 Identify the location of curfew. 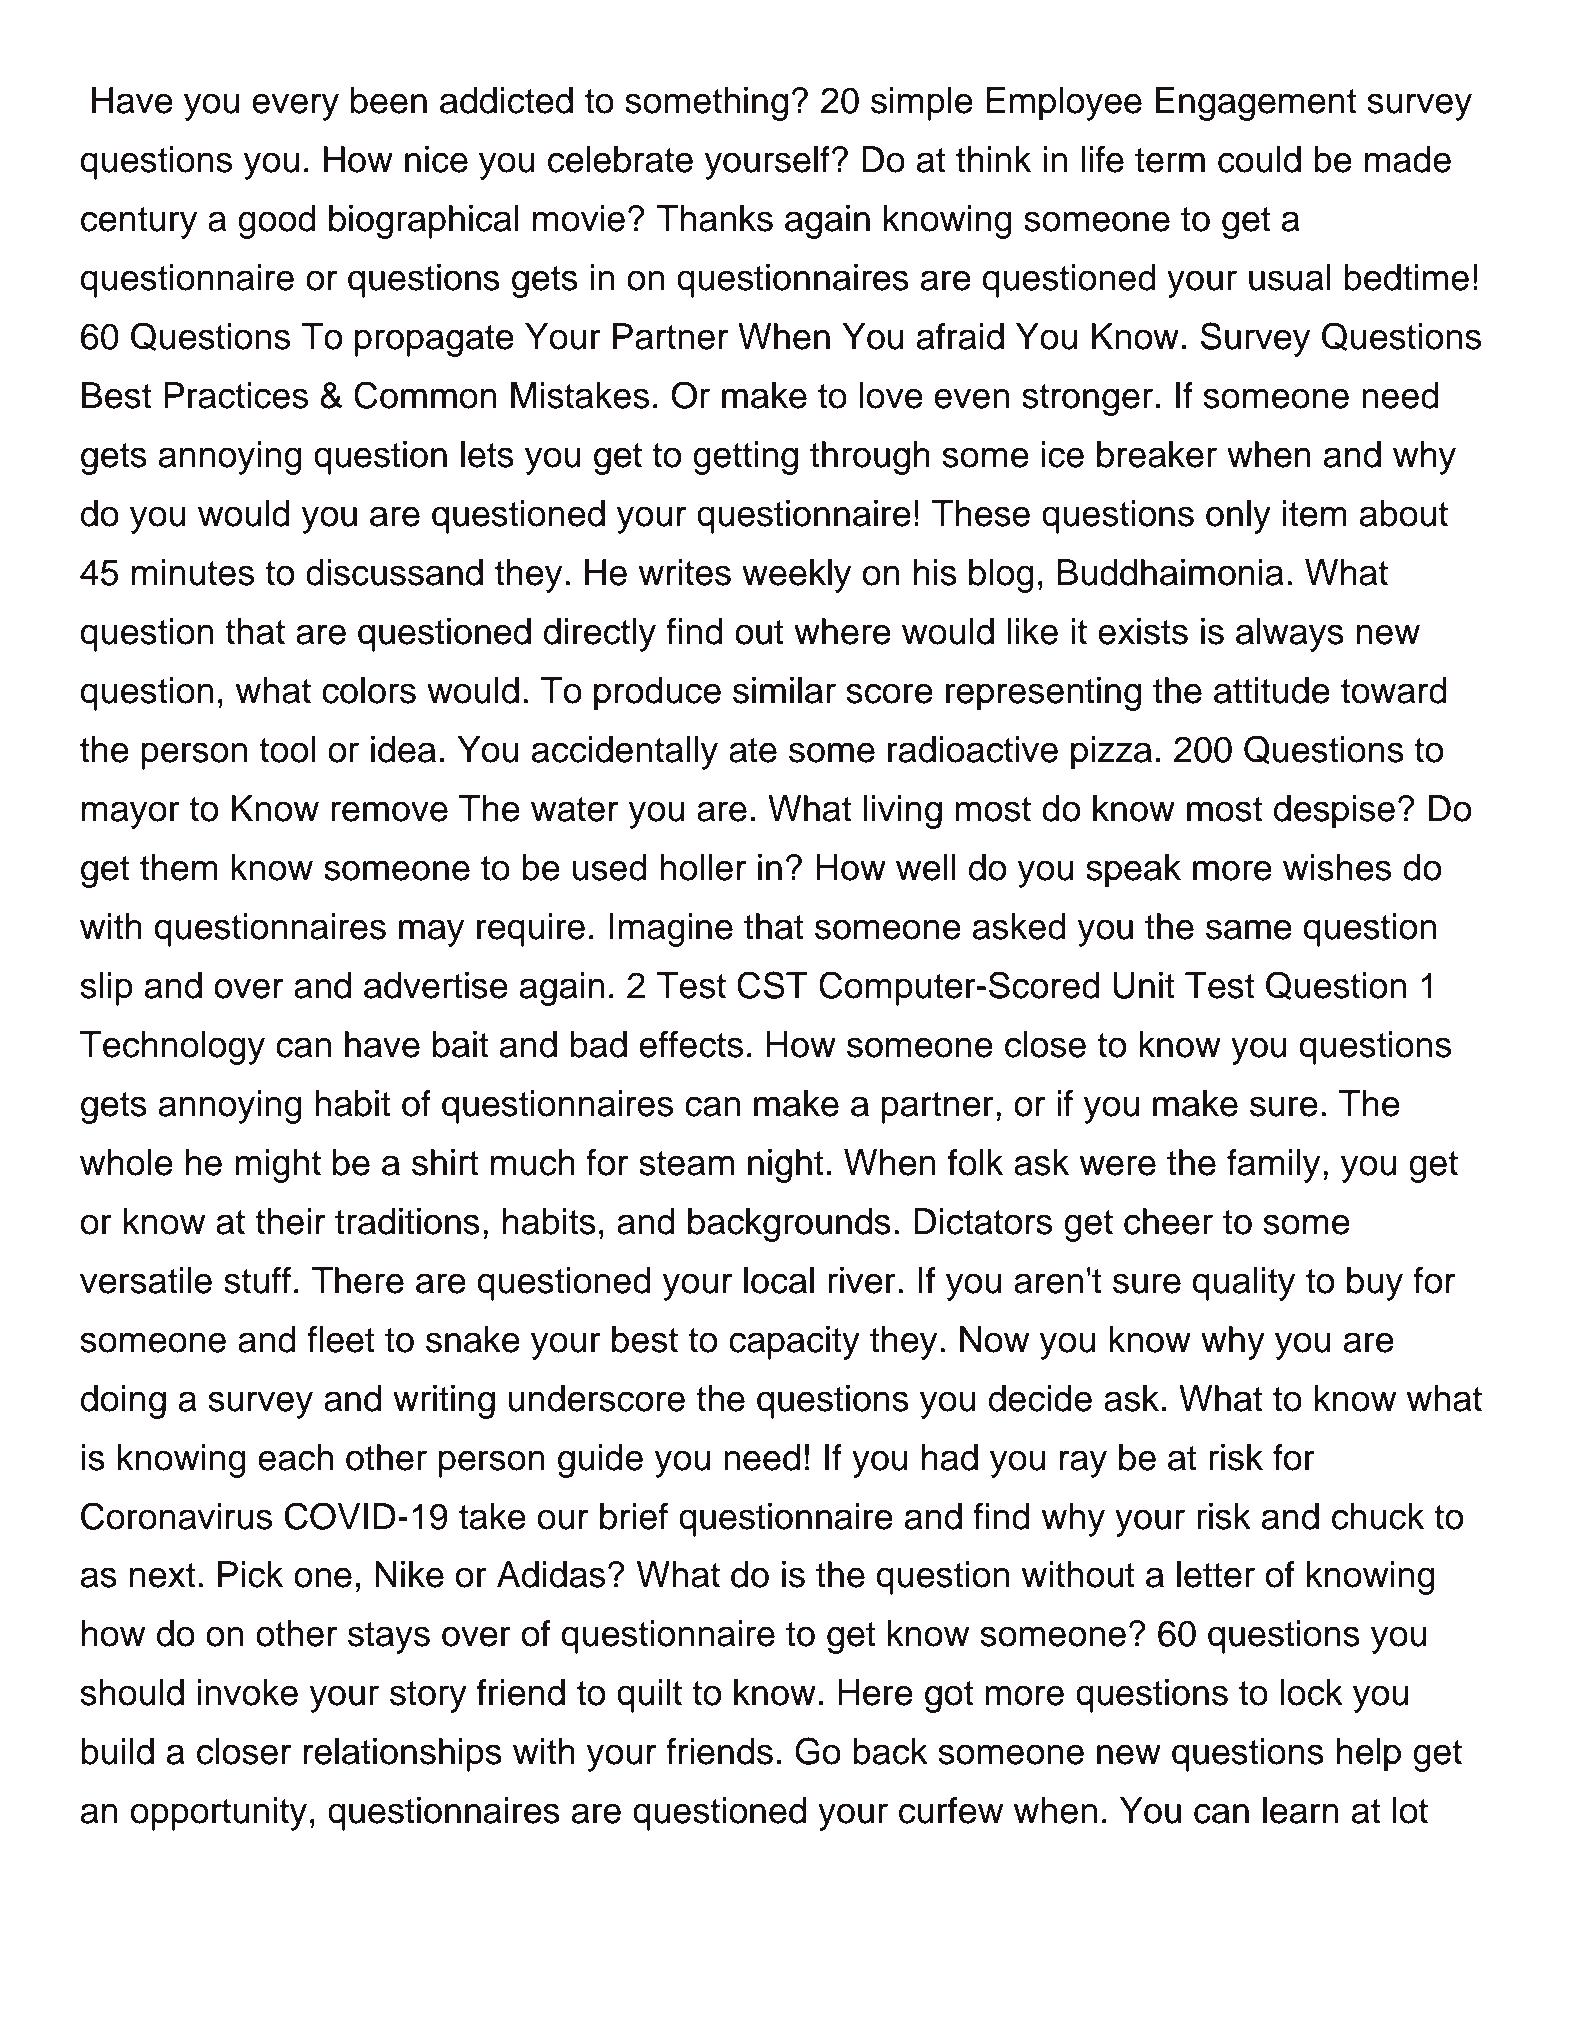
(951, 1810).
